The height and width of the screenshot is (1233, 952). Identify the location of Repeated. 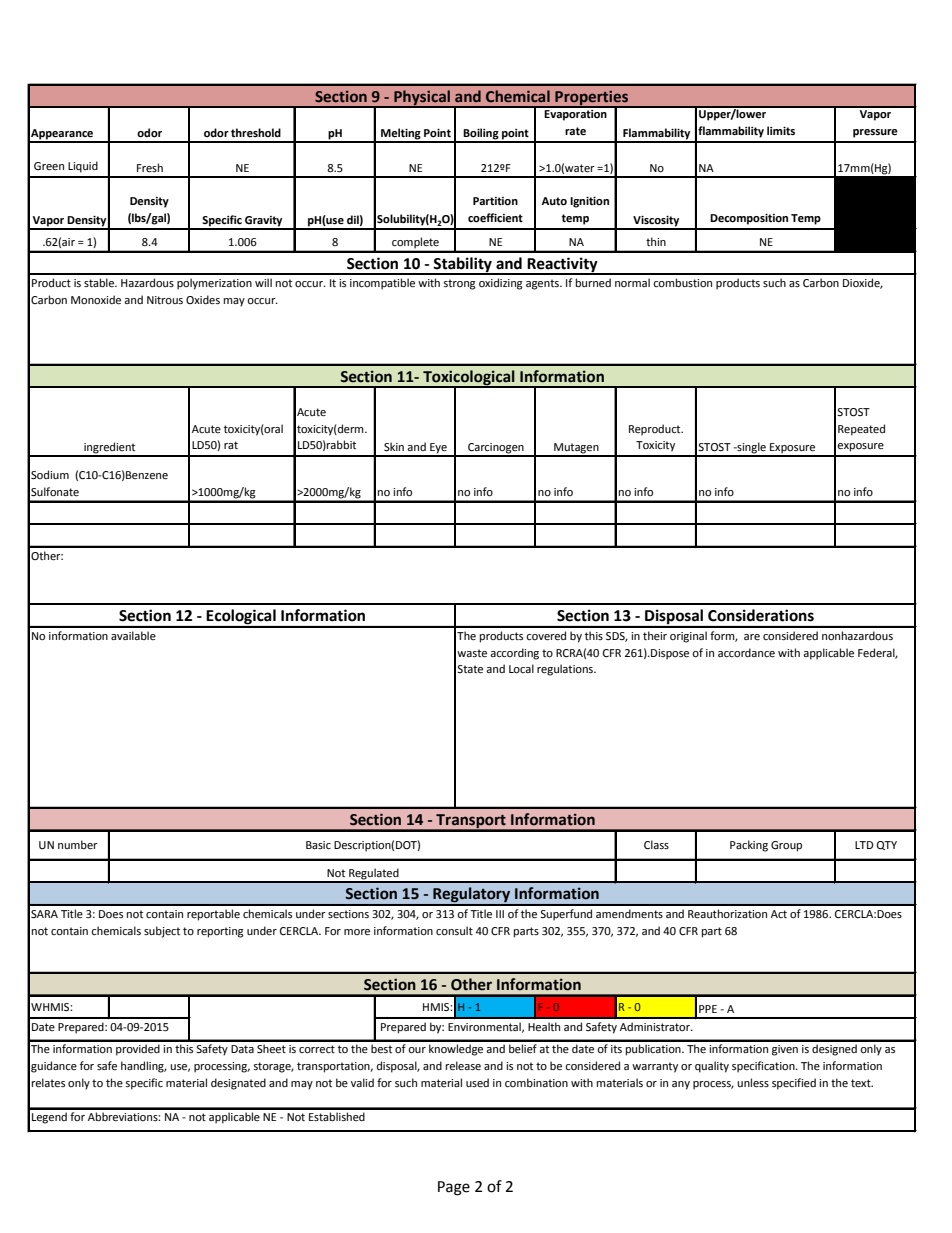
(861, 430).
